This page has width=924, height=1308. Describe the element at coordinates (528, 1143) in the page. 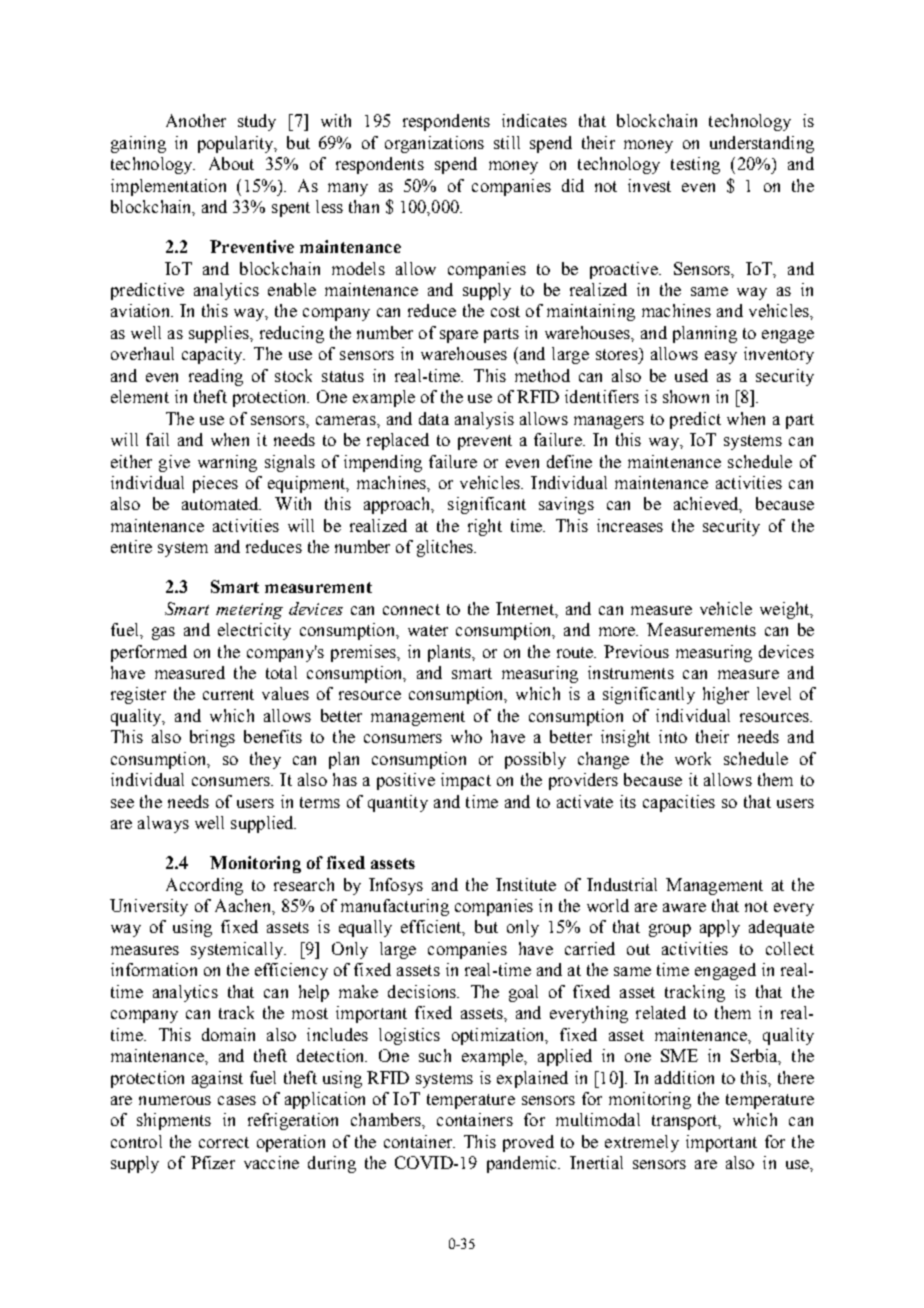

I see `proved` at that location.
